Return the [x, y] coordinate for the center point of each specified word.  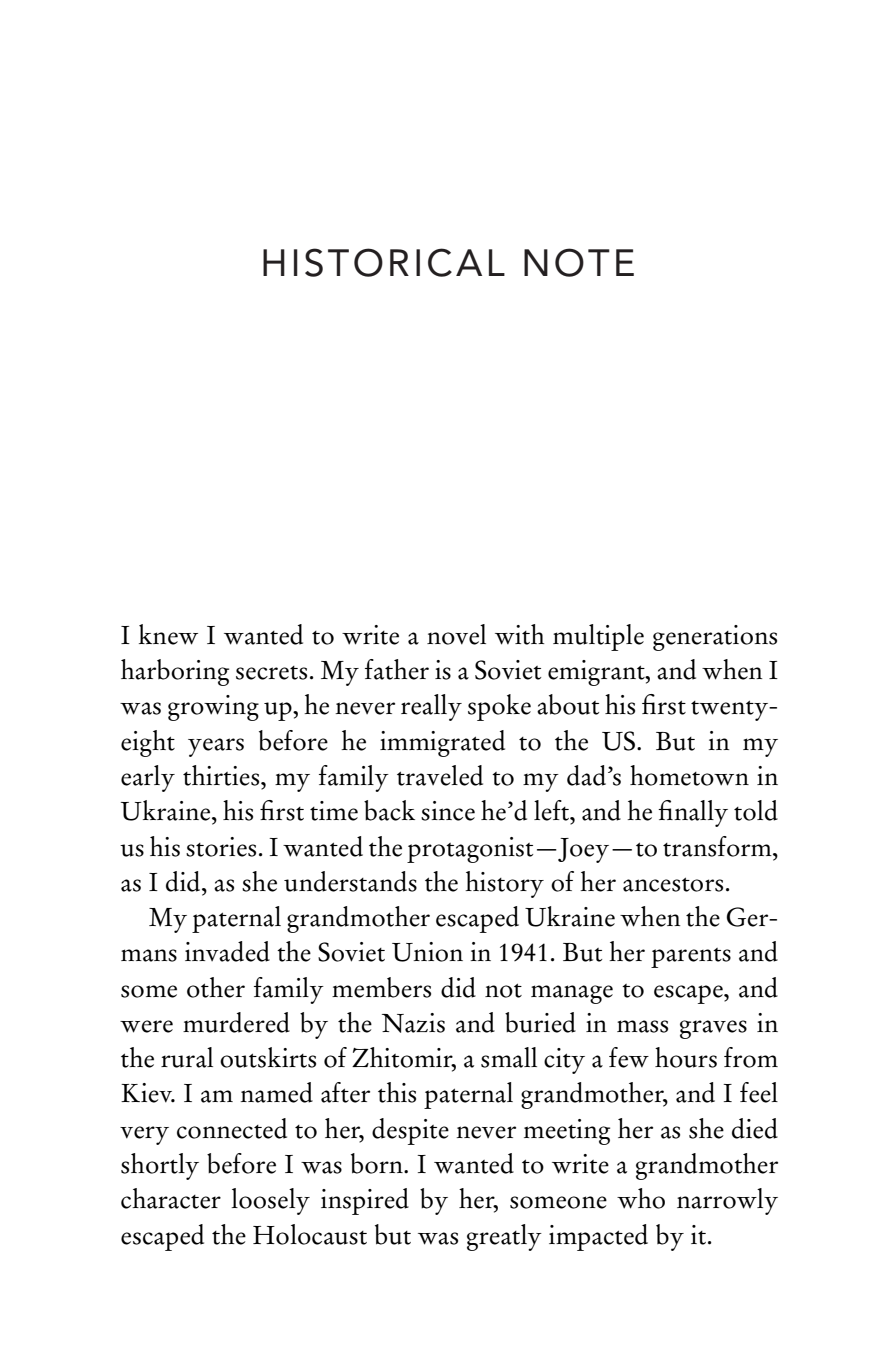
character [171, 1198]
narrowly [727, 1201]
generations [715, 638]
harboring [175, 672]
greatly [504, 1237]
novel [456, 634]
